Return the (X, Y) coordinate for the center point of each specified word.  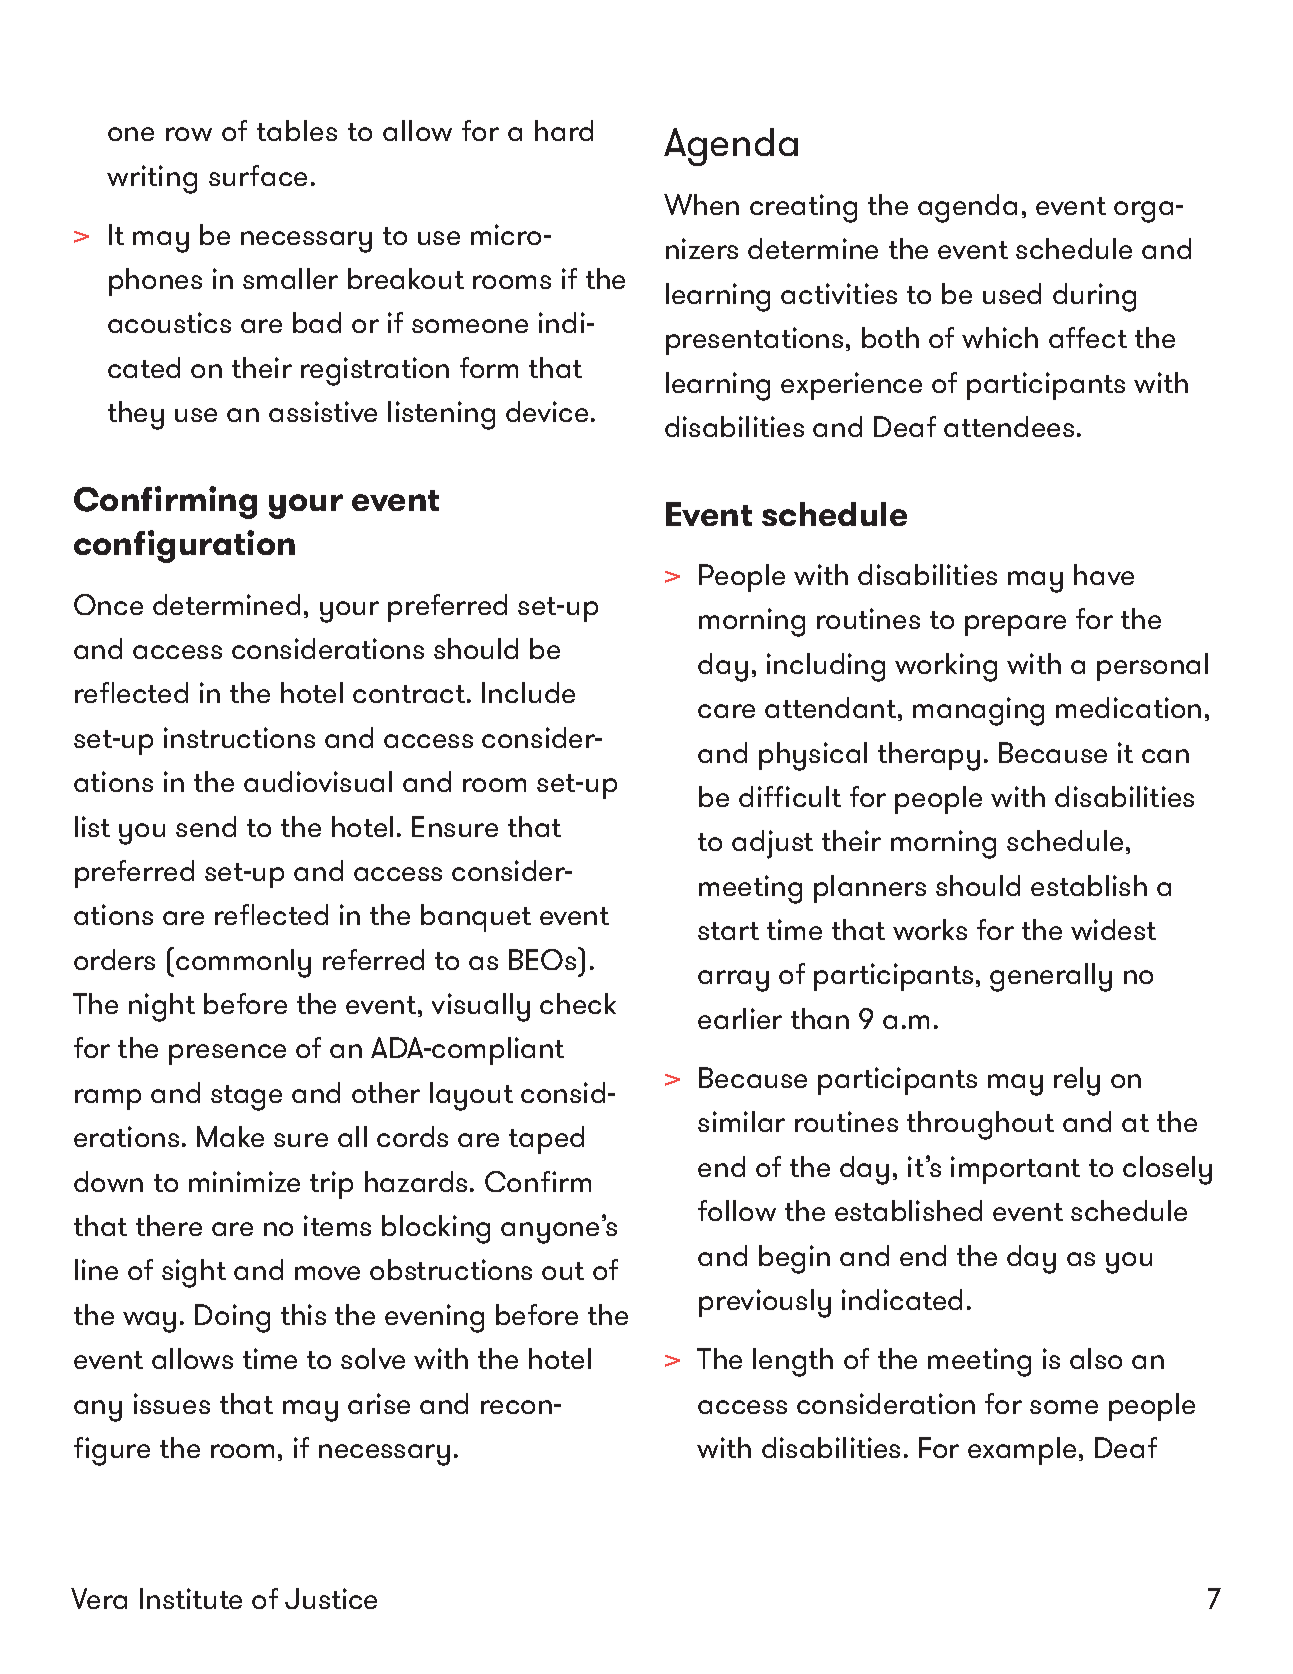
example (1022, 1451)
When (701, 204)
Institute (191, 1598)
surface (258, 175)
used (1012, 293)
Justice (331, 1598)
